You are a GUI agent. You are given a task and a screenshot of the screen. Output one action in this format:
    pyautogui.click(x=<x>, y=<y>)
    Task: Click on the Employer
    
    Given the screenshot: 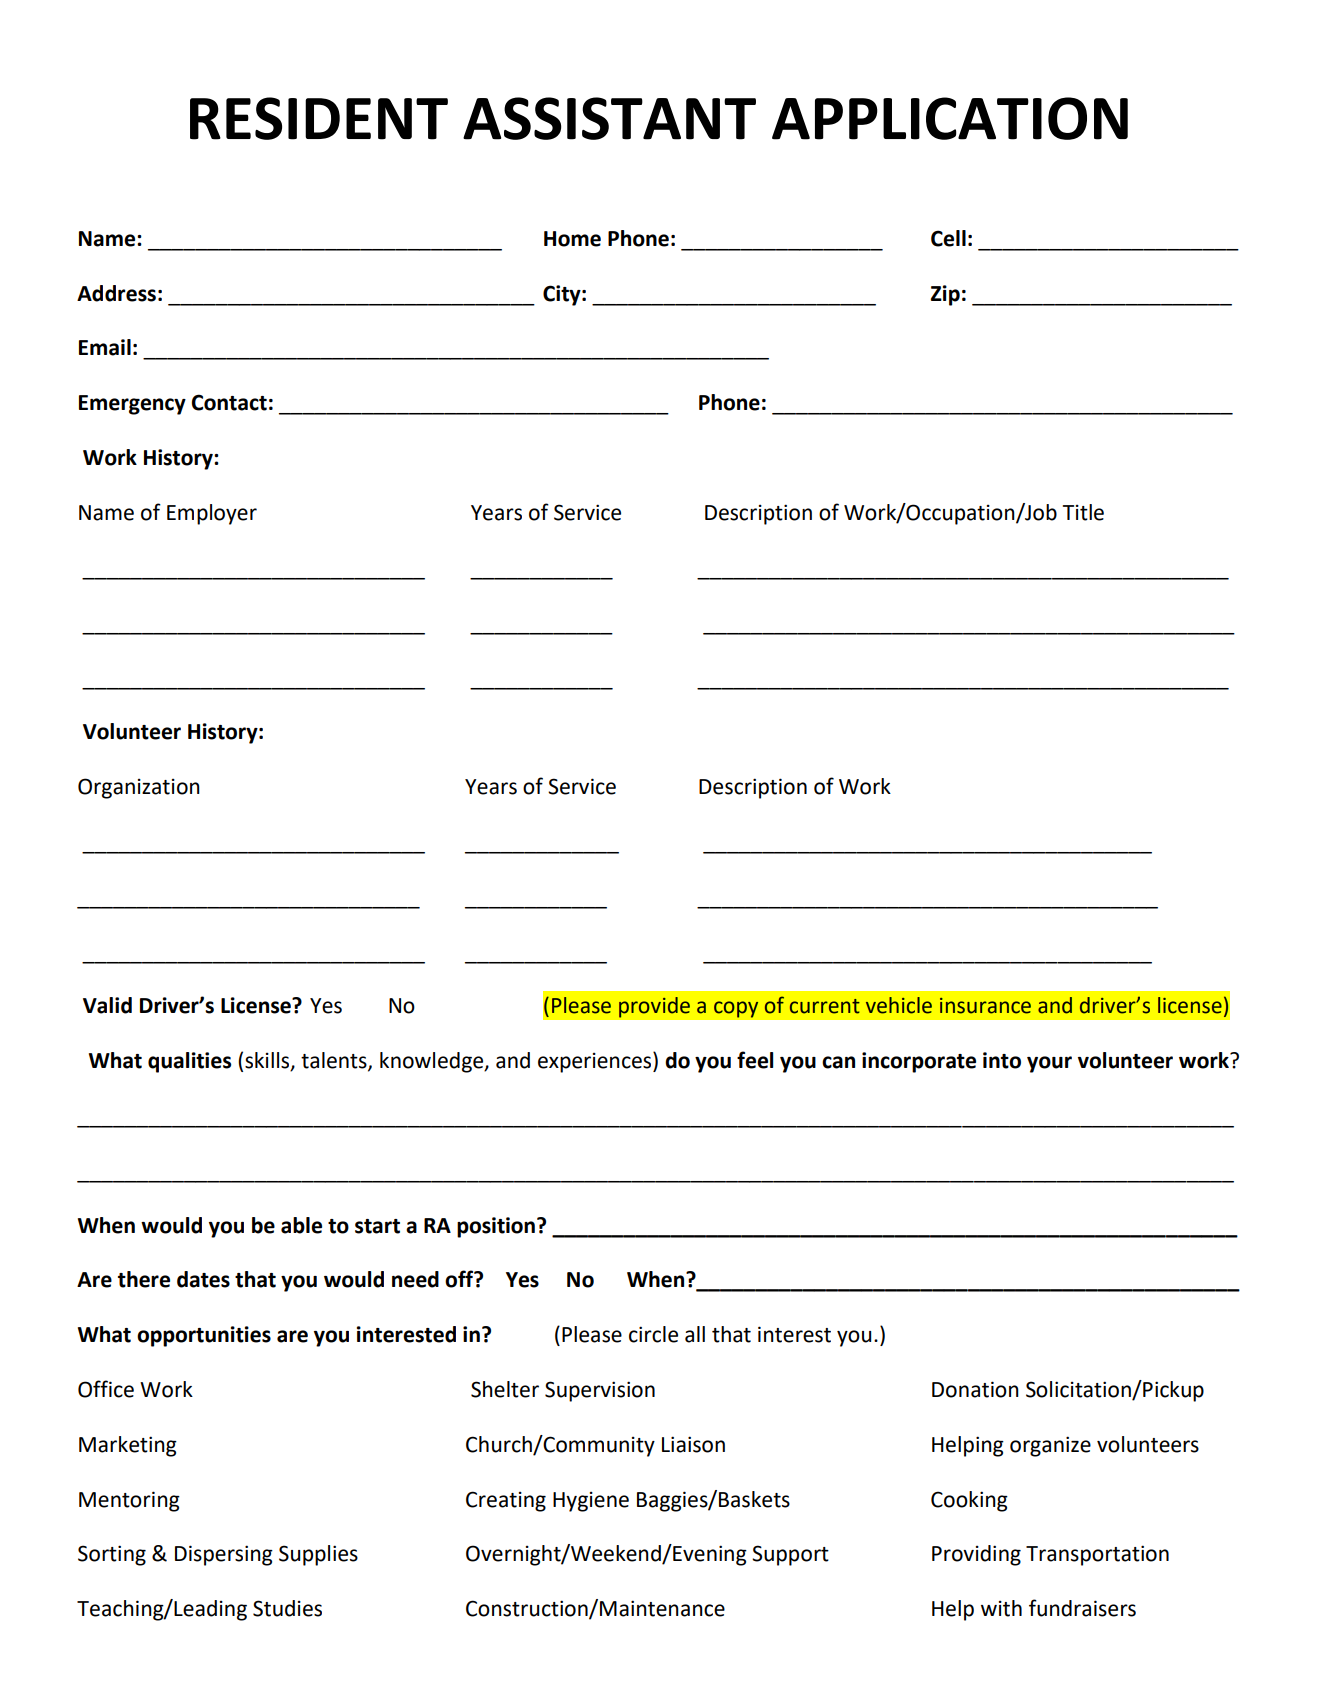 What is the action you would take?
    pyautogui.click(x=212, y=514)
